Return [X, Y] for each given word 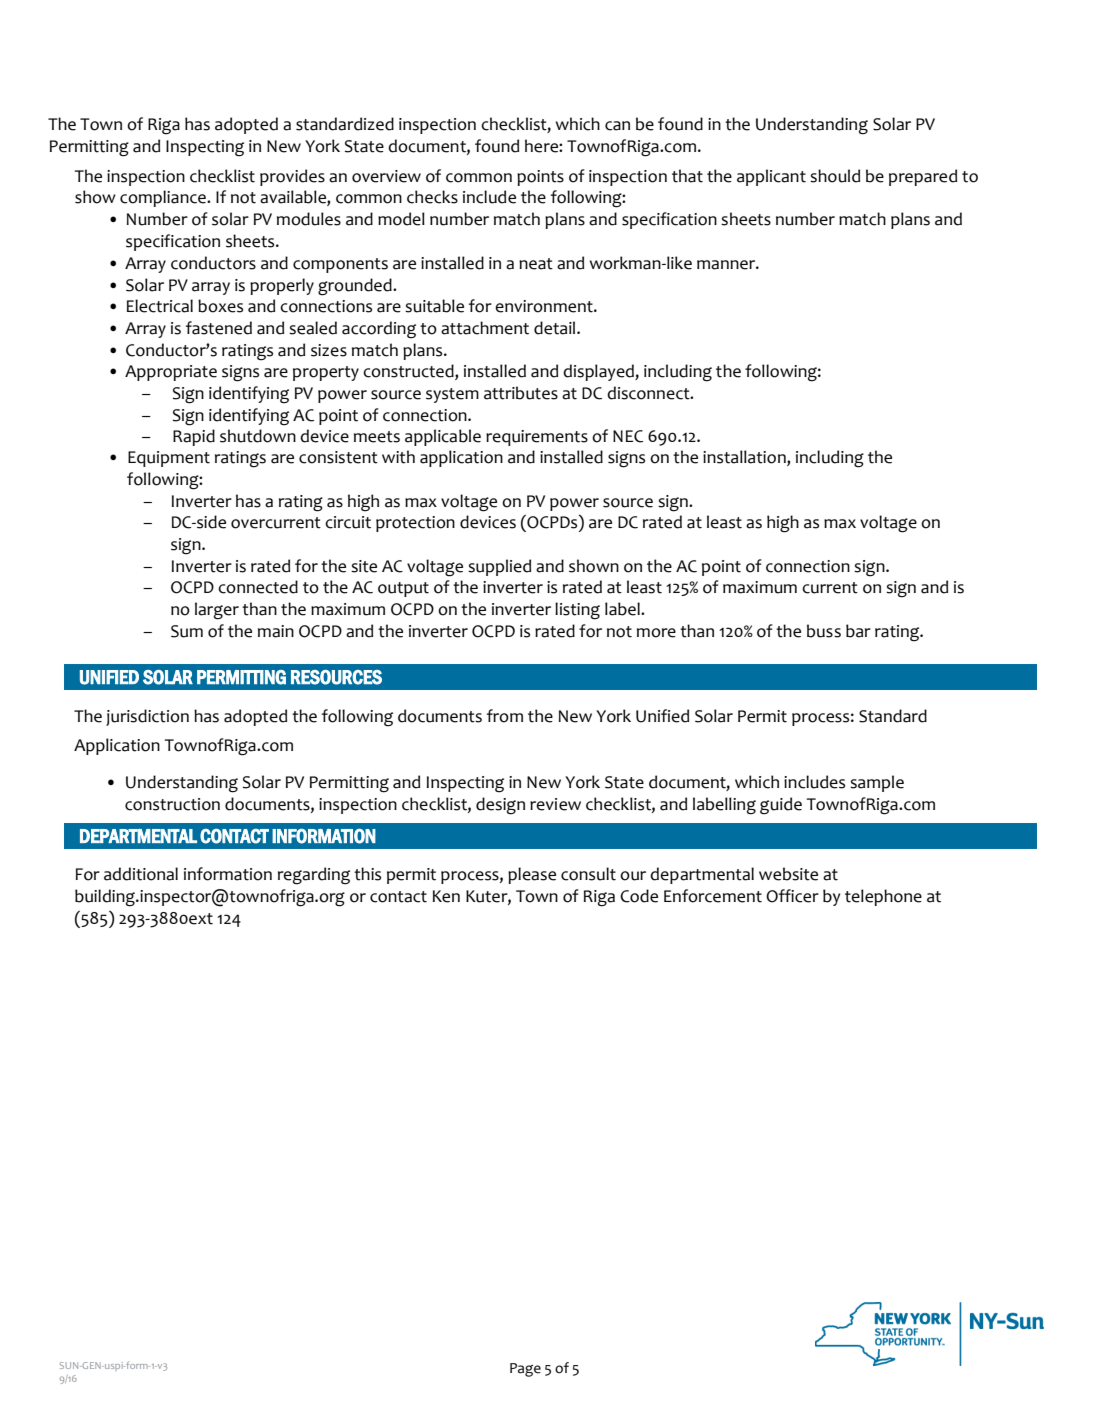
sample [877, 783]
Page [525, 1370]
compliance [164, 198]
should [835, 176]
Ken [446, 896]
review [555, 804]
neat [536, 264]
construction [172, 804]
